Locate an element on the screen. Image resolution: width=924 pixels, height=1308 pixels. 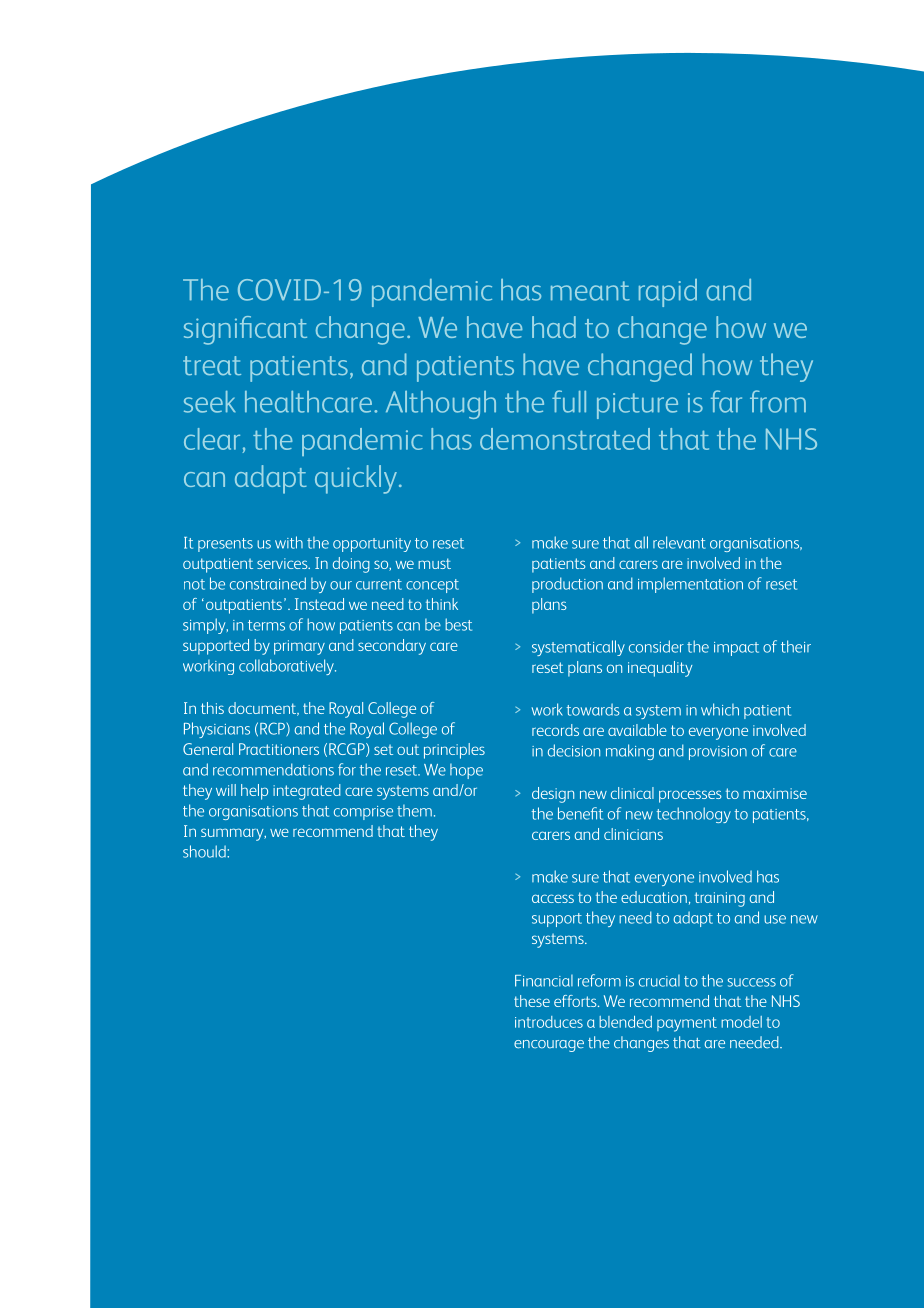
introduces is located at coordinates (549, 1022).
